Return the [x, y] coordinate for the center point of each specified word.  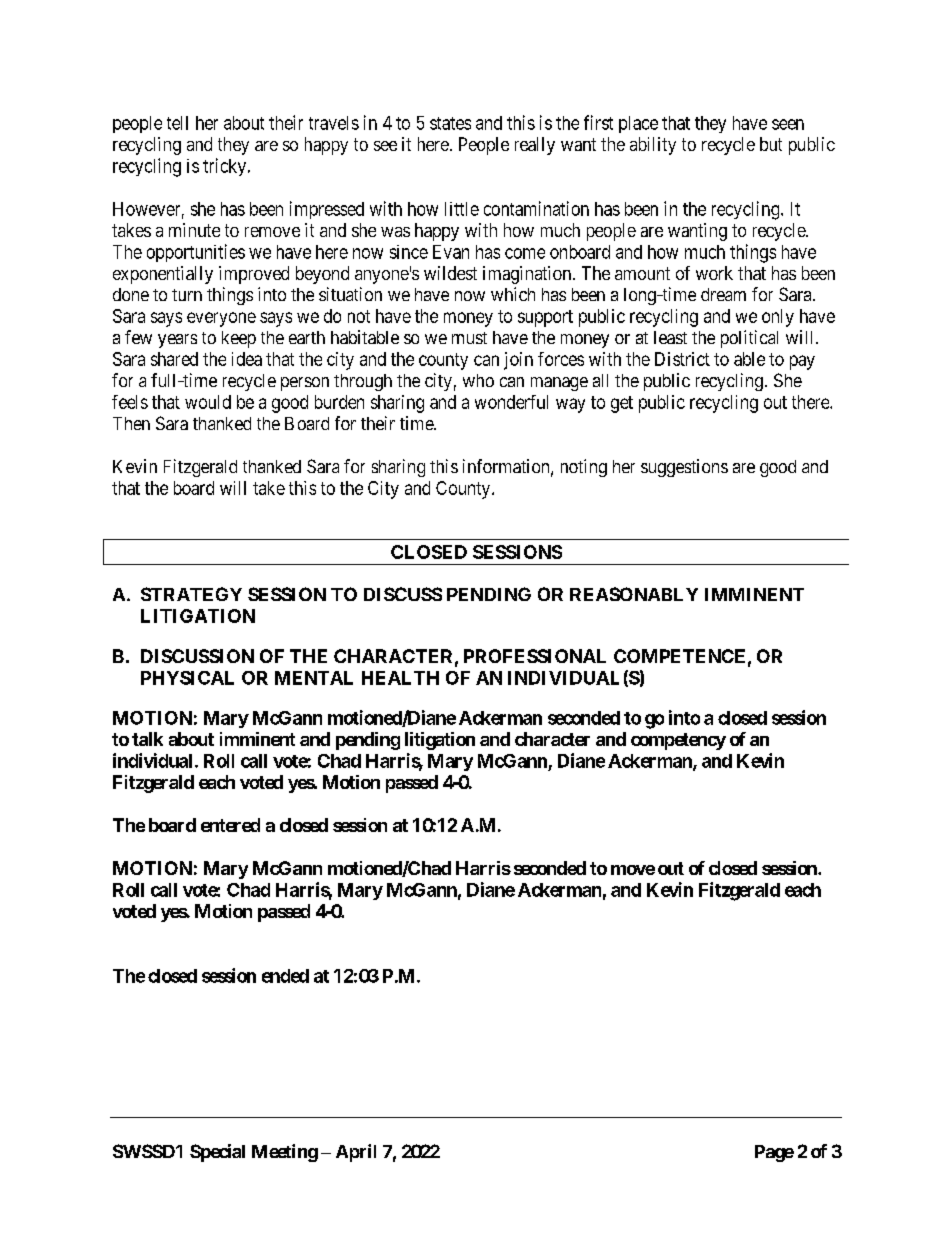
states [450, 123]
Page [774, 1153]
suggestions [684, 468]
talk [147, 739]
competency [678, 741]
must [469, 338]
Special [217, 1153]
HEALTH [400, 678]
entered [230, 825]
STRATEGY [191, 594]
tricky [226, 167]
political [749, 339]
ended [285, 976]
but [771, 144]
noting [584, 468]
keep [239, 339]
